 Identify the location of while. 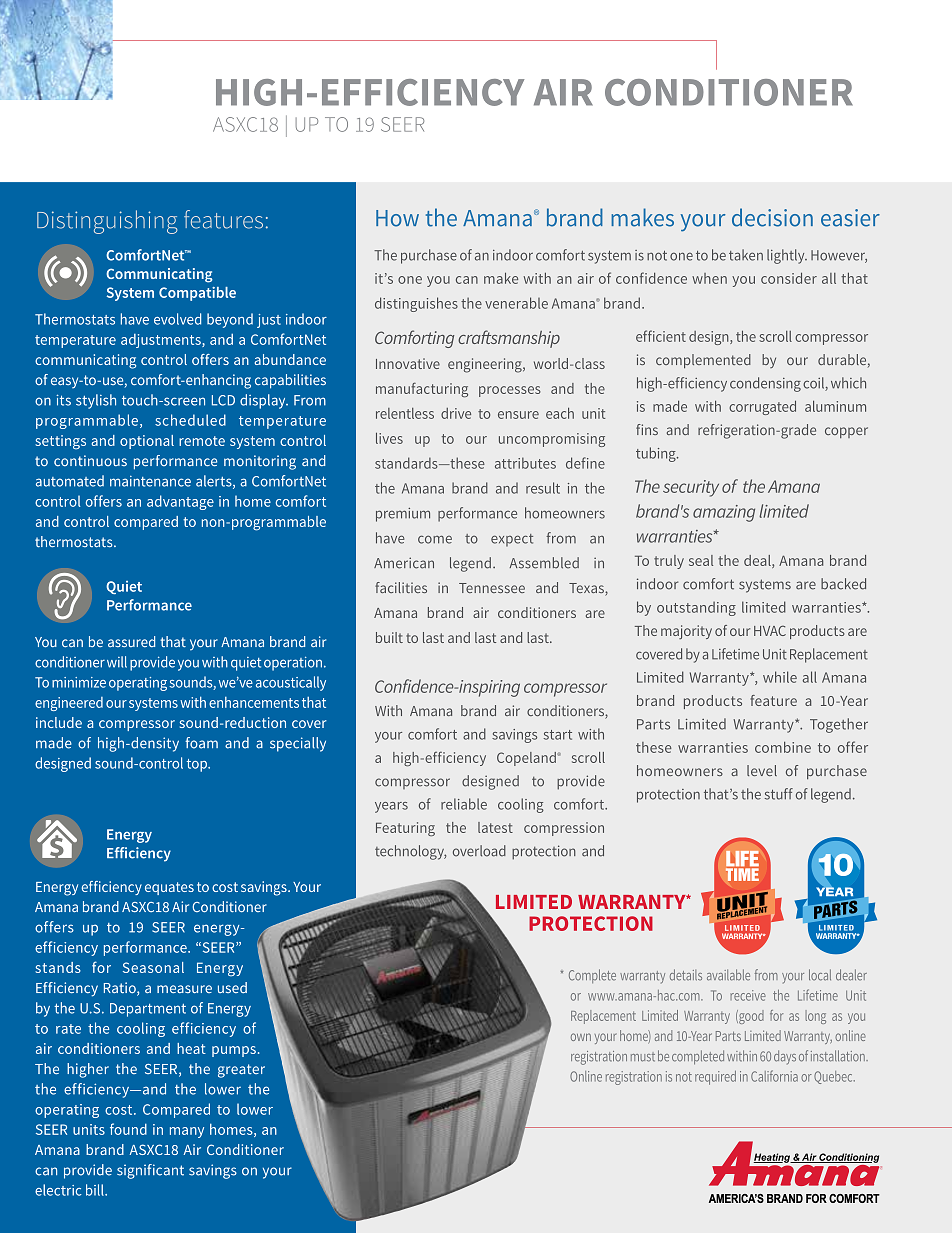
(780, 677).
